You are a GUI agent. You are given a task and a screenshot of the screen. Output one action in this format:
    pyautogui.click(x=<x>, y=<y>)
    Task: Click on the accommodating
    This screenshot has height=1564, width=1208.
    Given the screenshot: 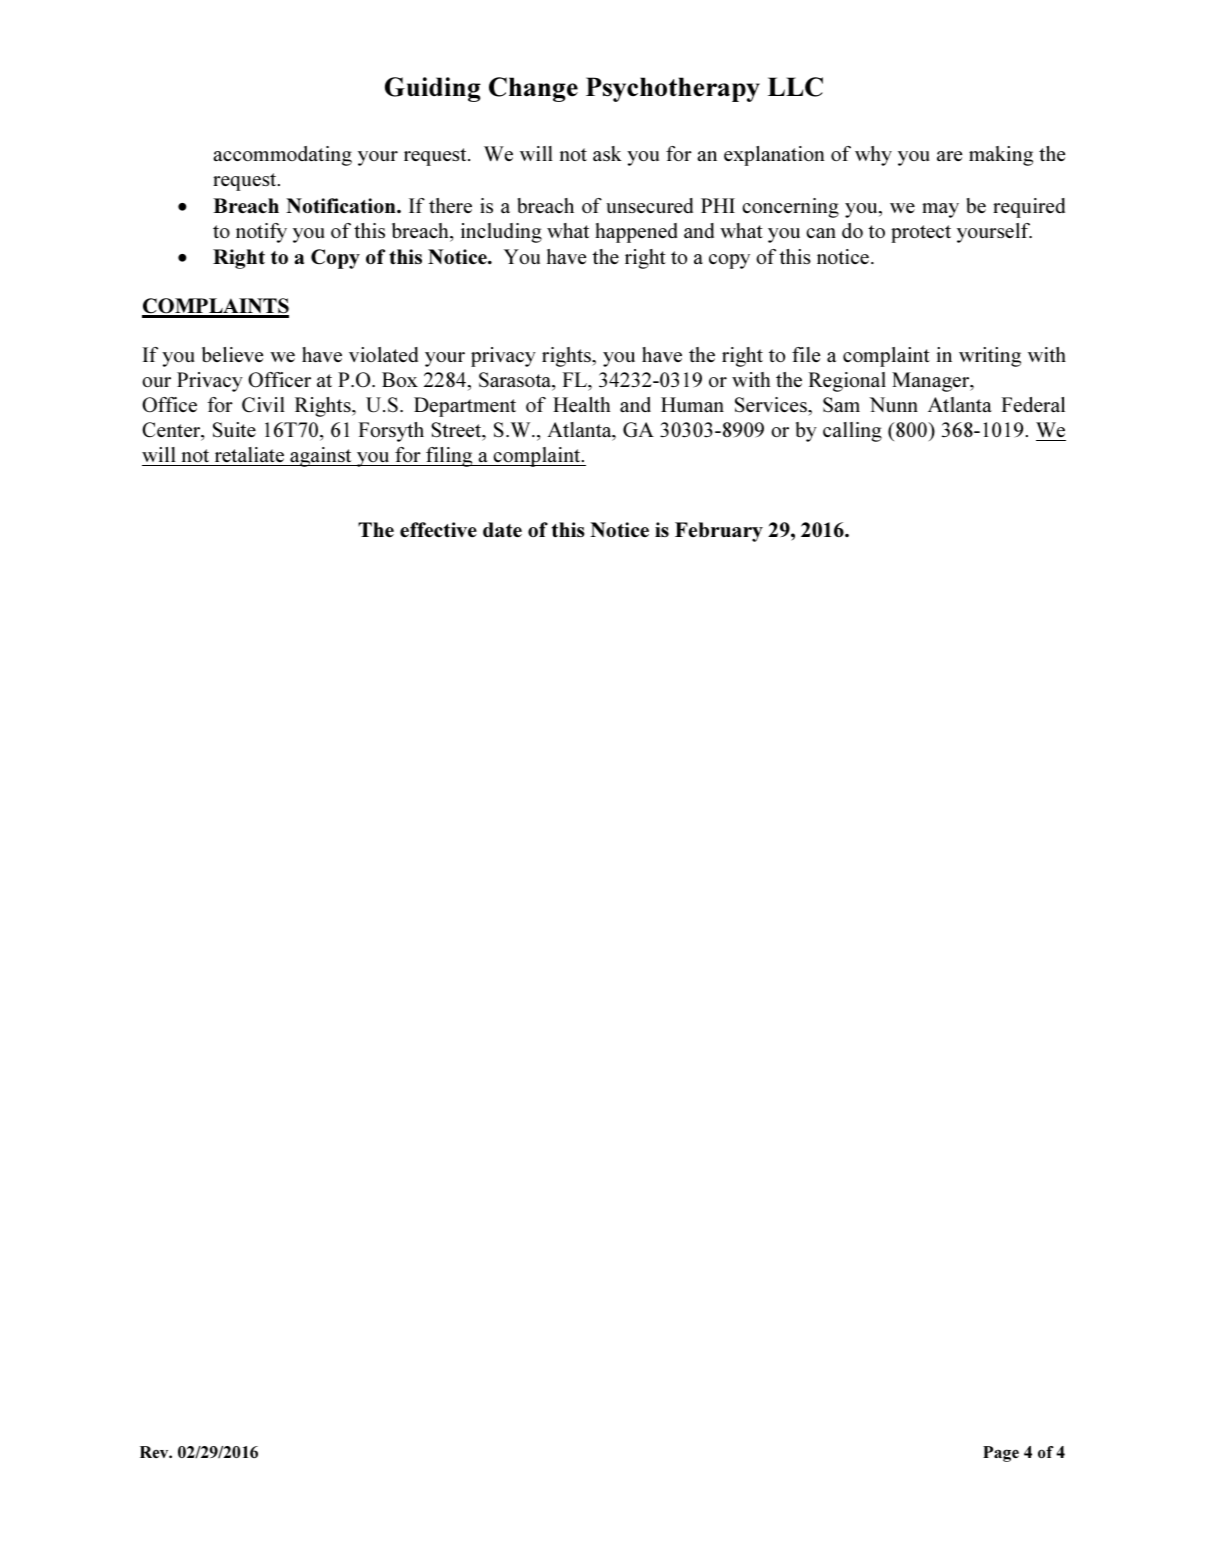 What is the action you would take?
    pyautogui.click(x=282, y=156)
